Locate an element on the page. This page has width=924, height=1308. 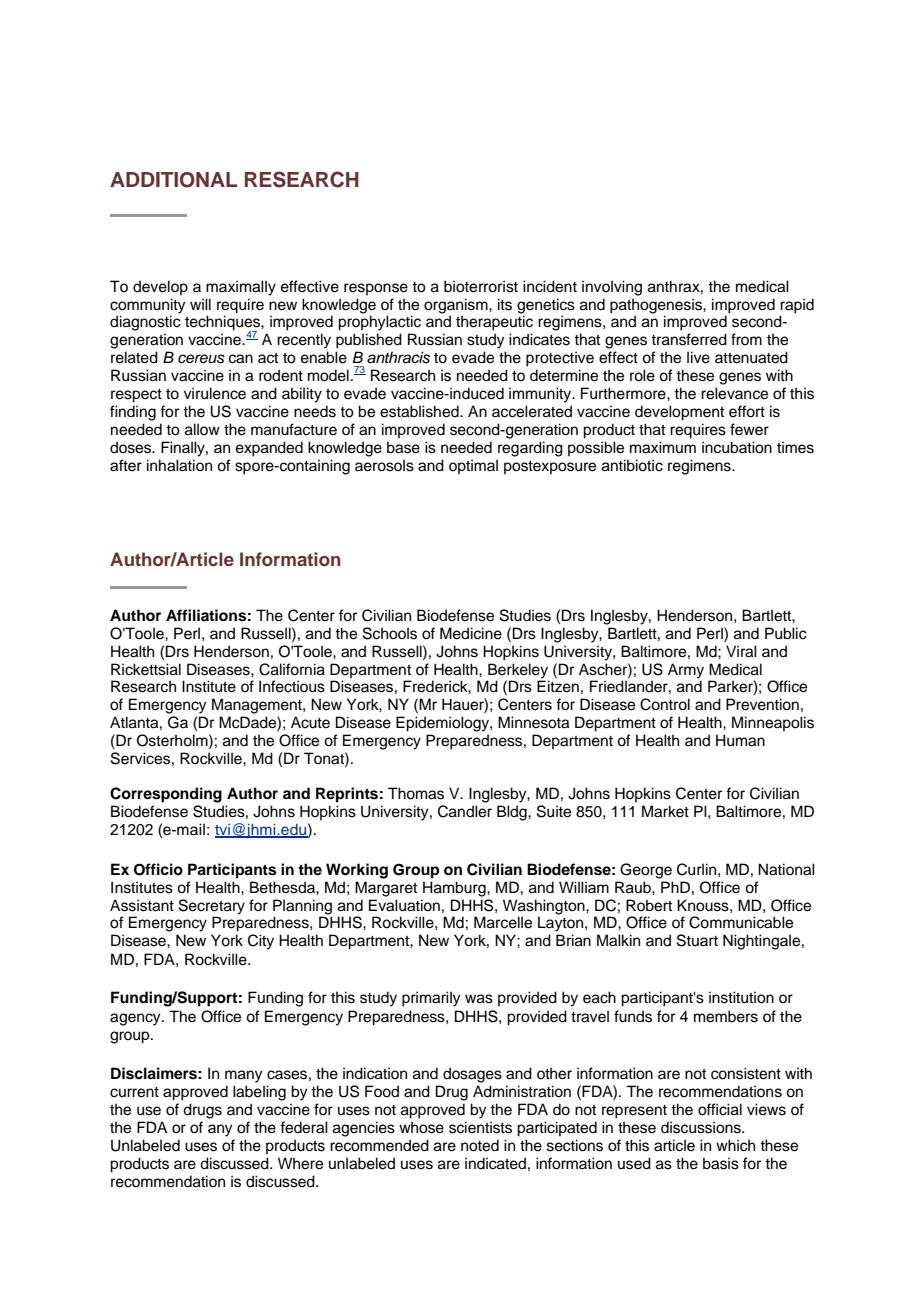
ADDITIONAL is located at coordinates (174, 180).
